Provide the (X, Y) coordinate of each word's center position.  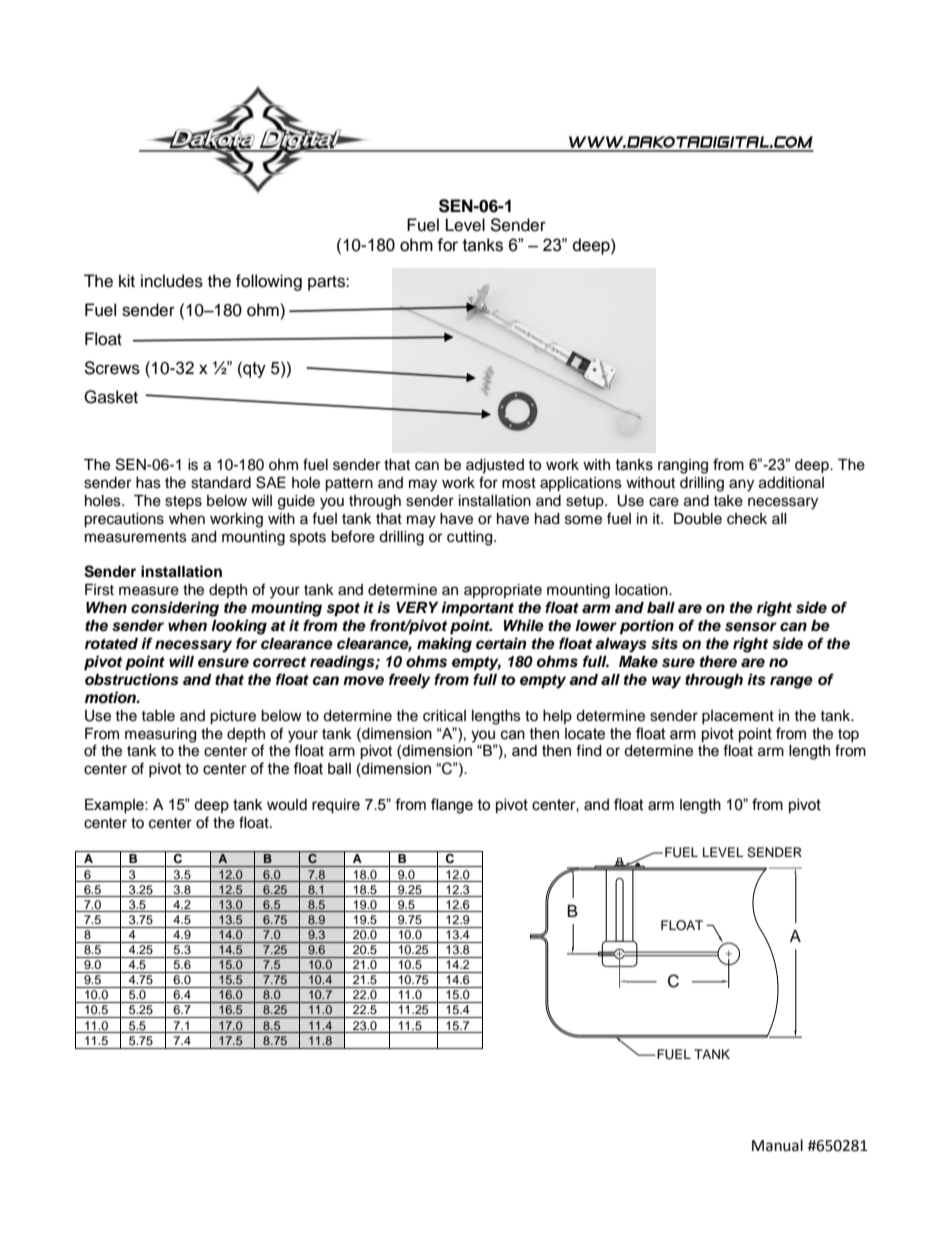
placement (738, 717)
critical (444, 716)
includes (172, 281)
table (158, 716)
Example (115, 806)
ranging (683, 466)
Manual (777, 1145)
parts (327, 283)
